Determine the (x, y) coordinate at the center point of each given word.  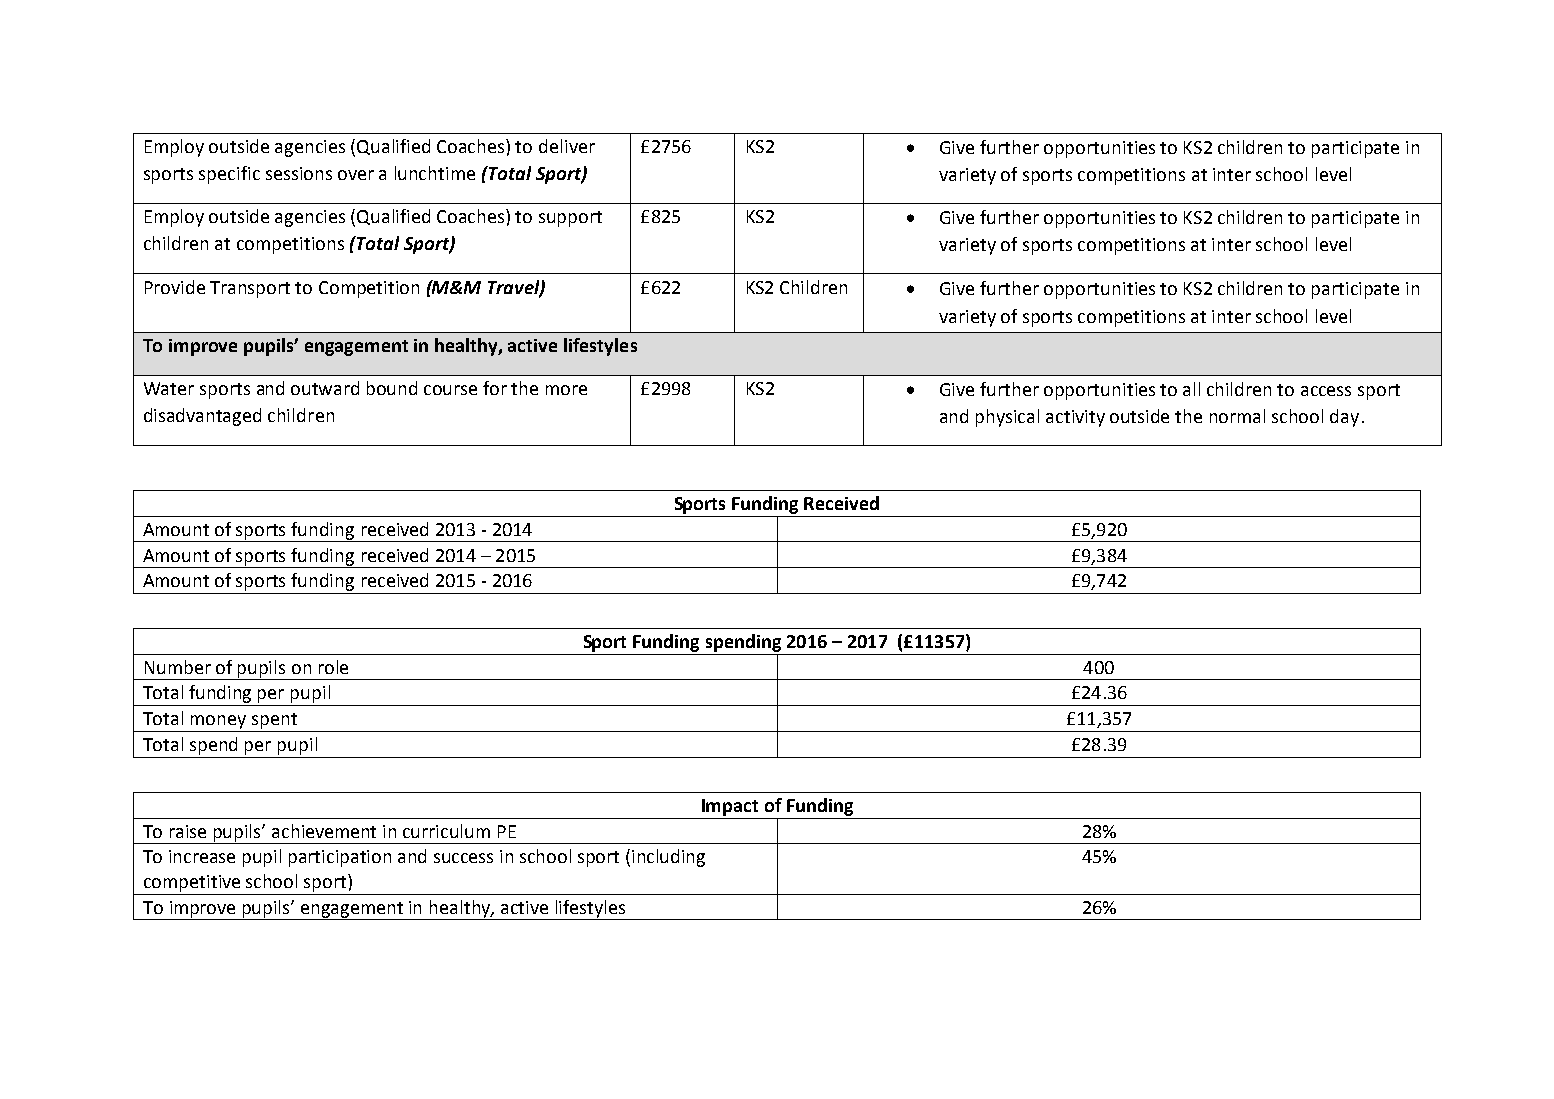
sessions (299, 173)
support (570, 219)
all (1191, 389)
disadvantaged (202, 417)
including (668, 858)
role (333, 667)
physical (1007, 418)
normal (1237, 416)
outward (325, 388)
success (463, 858)
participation (340, 858)
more (566, 390)
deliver (567, 146)
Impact (730, 807)
